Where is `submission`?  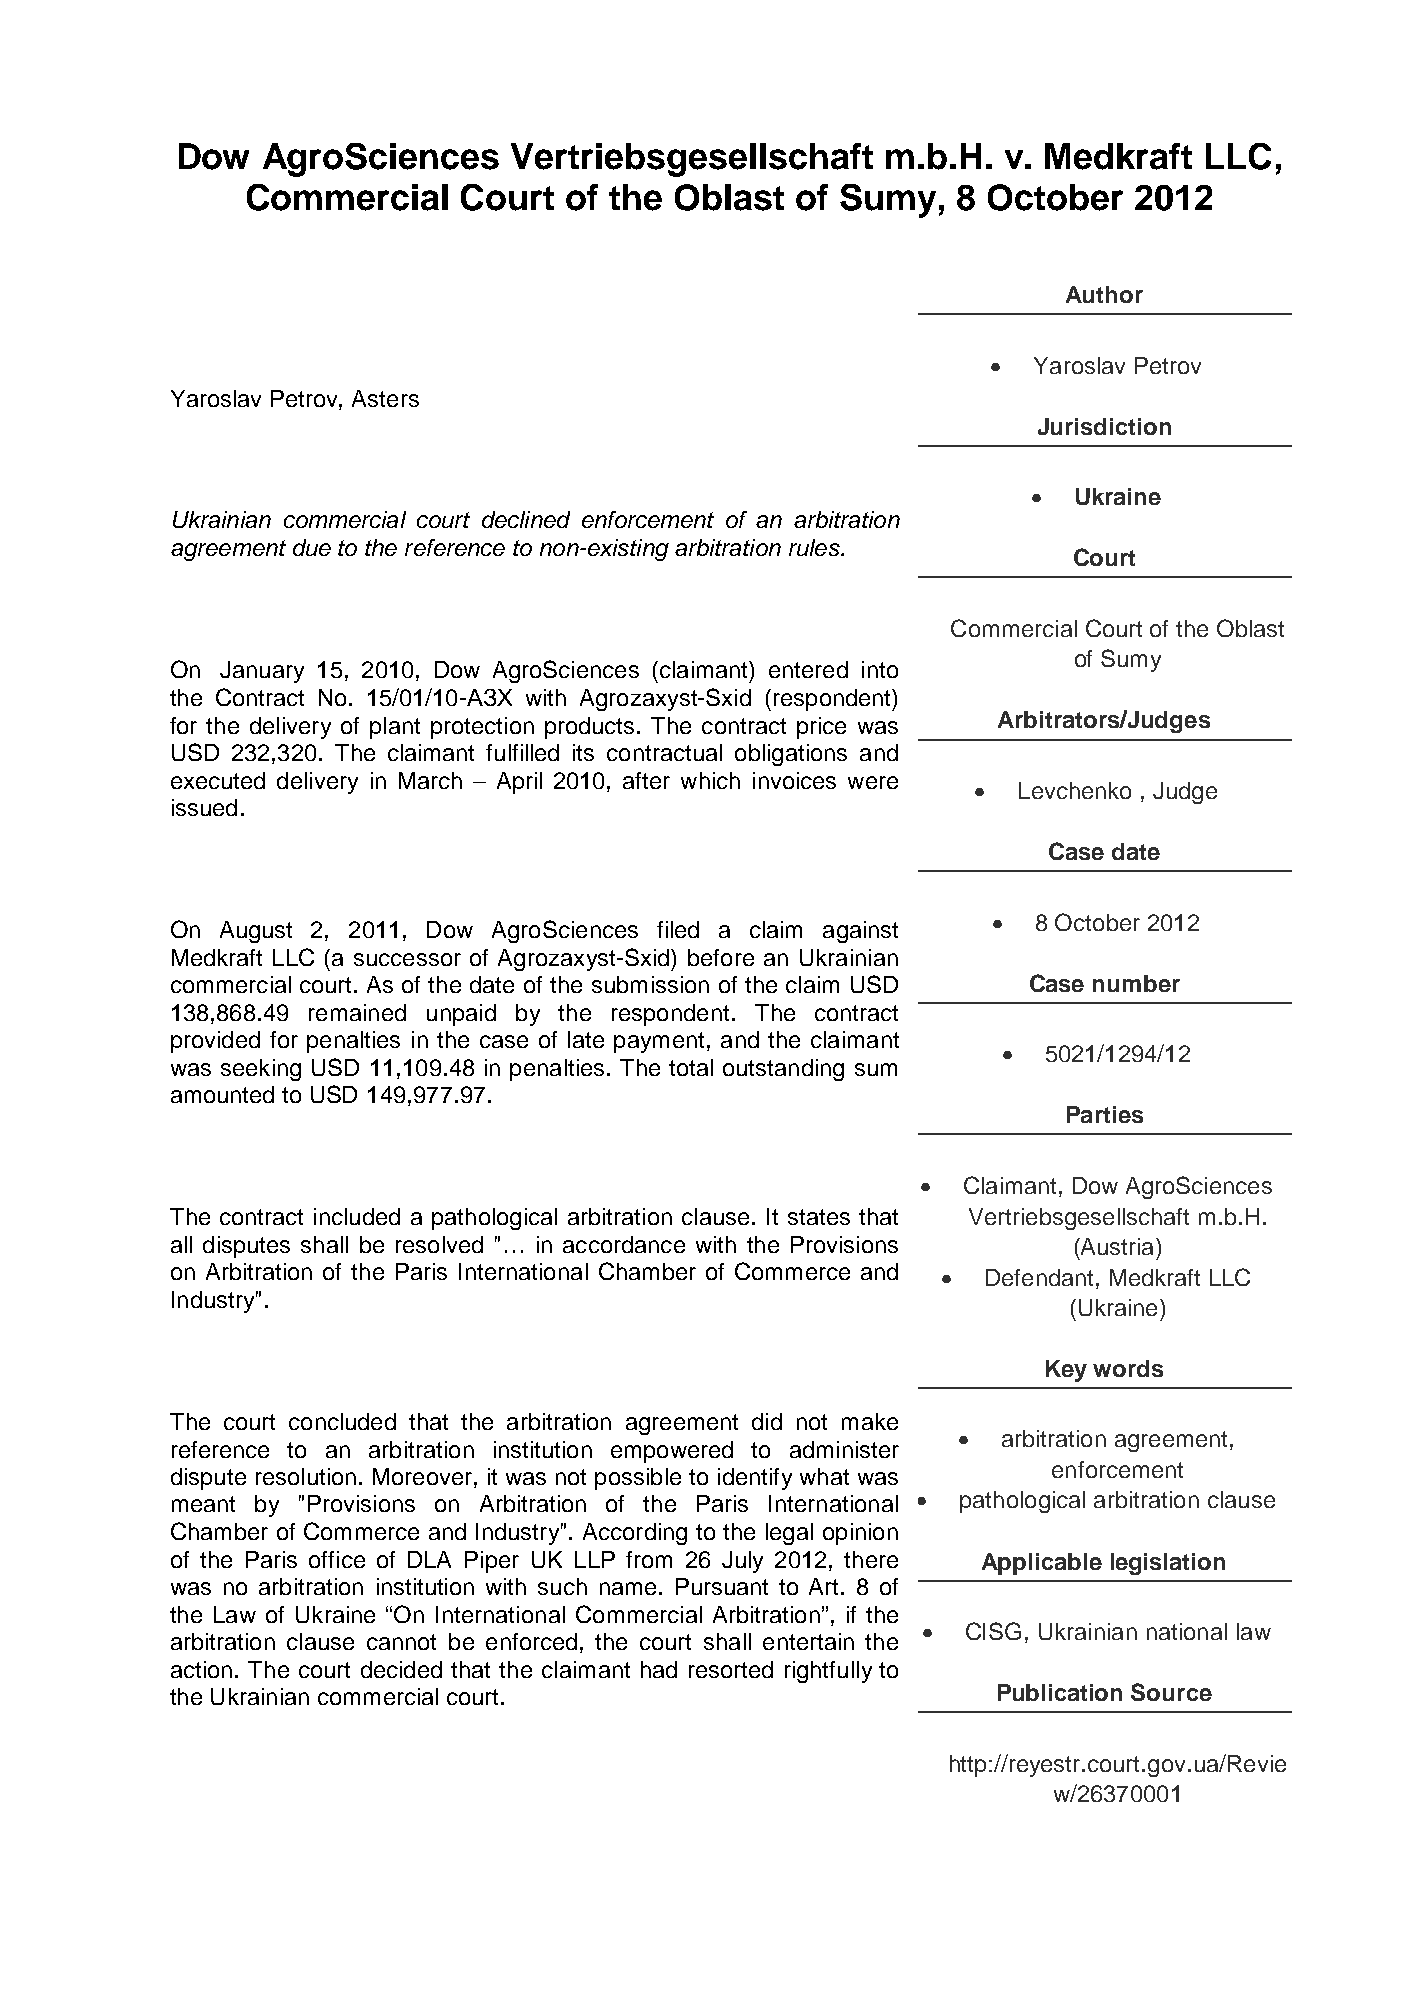 submission is located at coordinates (650, 984).
